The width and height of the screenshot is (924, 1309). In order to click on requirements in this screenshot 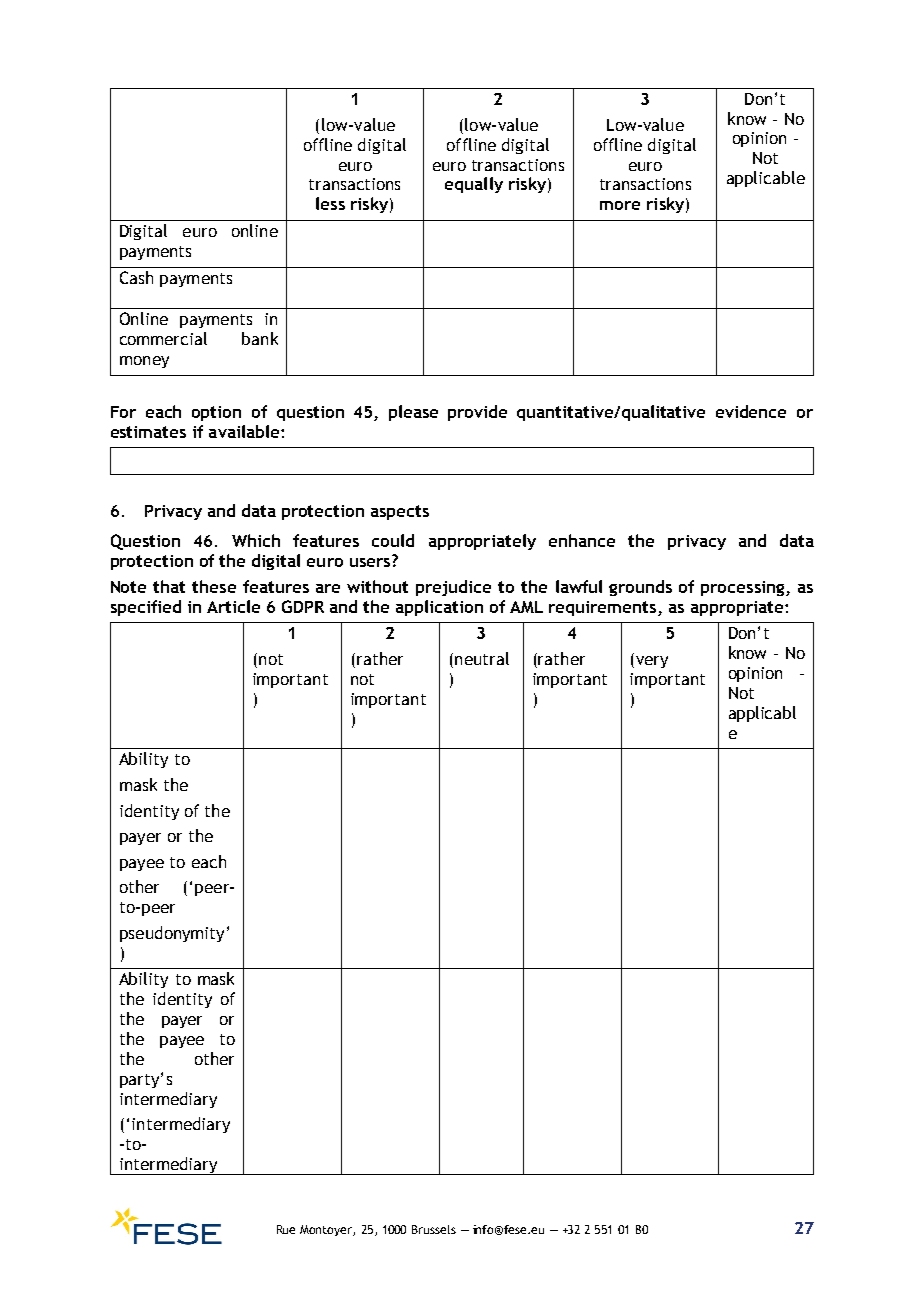, I will do `click(602, 608)`.
